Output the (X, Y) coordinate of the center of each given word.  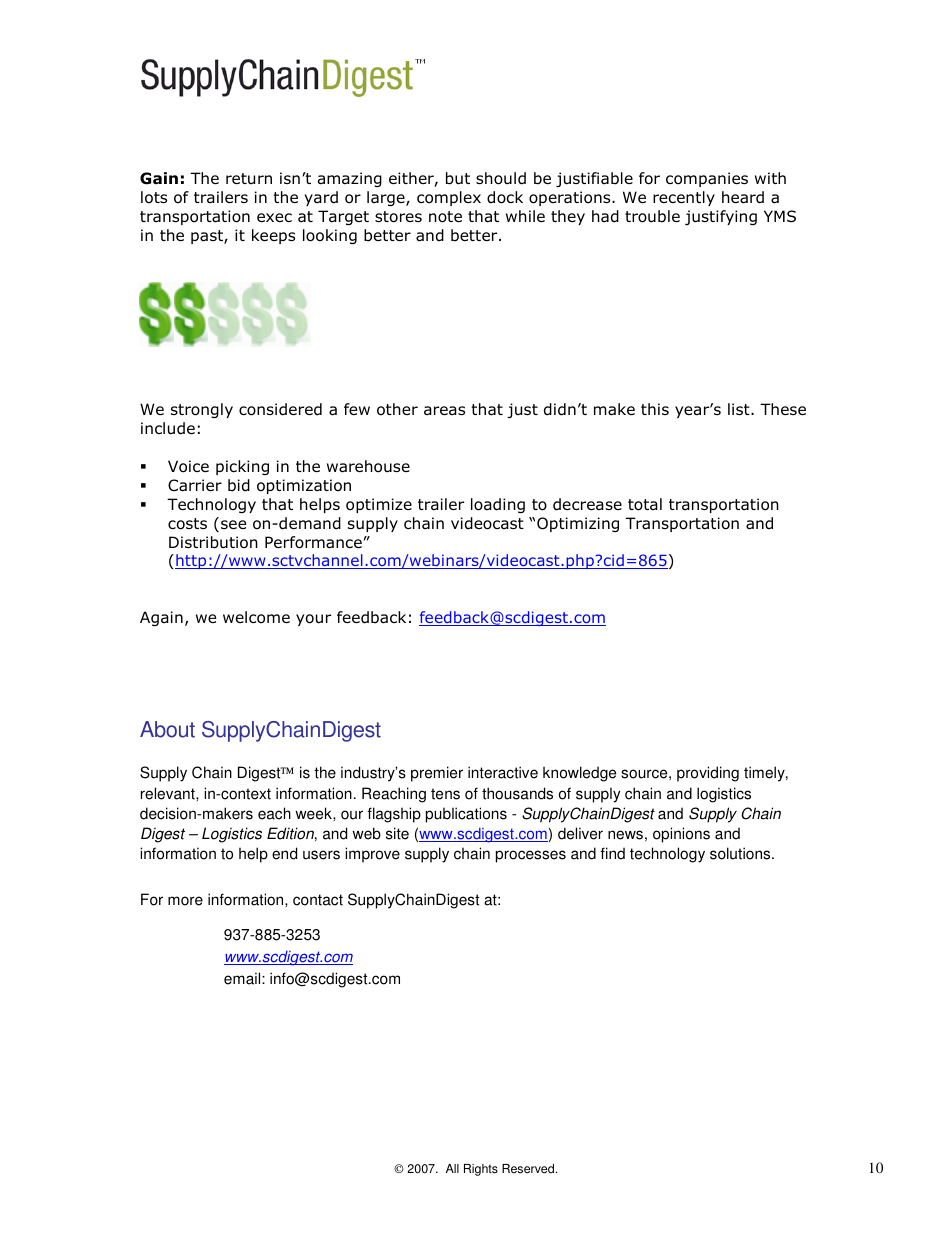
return (249, 178)
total (645, 504)
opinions (681, 835)
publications (466, 815)
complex (449, 198)
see (234, 524)
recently (684, 198)
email (243, 978)
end (284, 853)
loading (498, 505)
